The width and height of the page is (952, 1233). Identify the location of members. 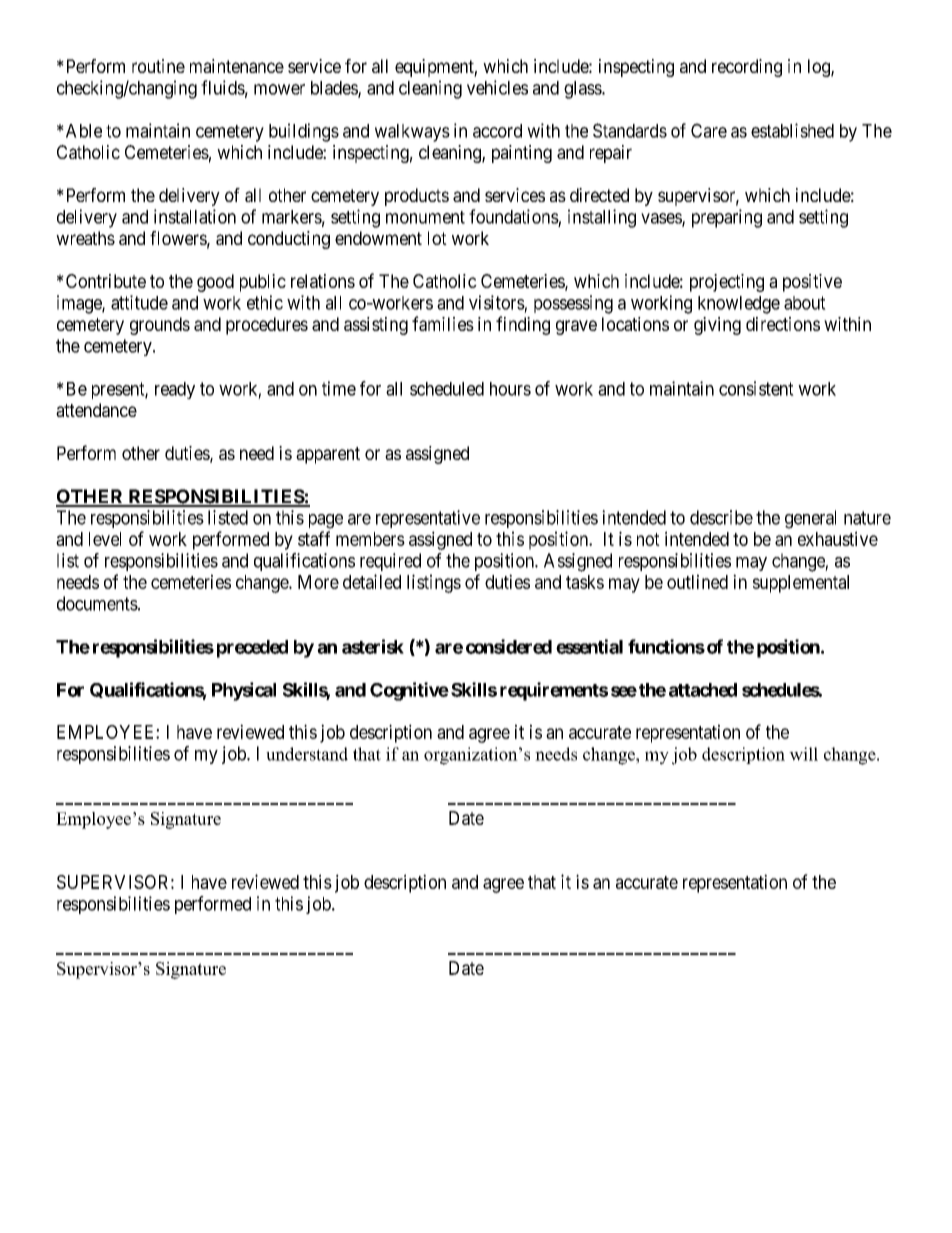
(370, 539).
